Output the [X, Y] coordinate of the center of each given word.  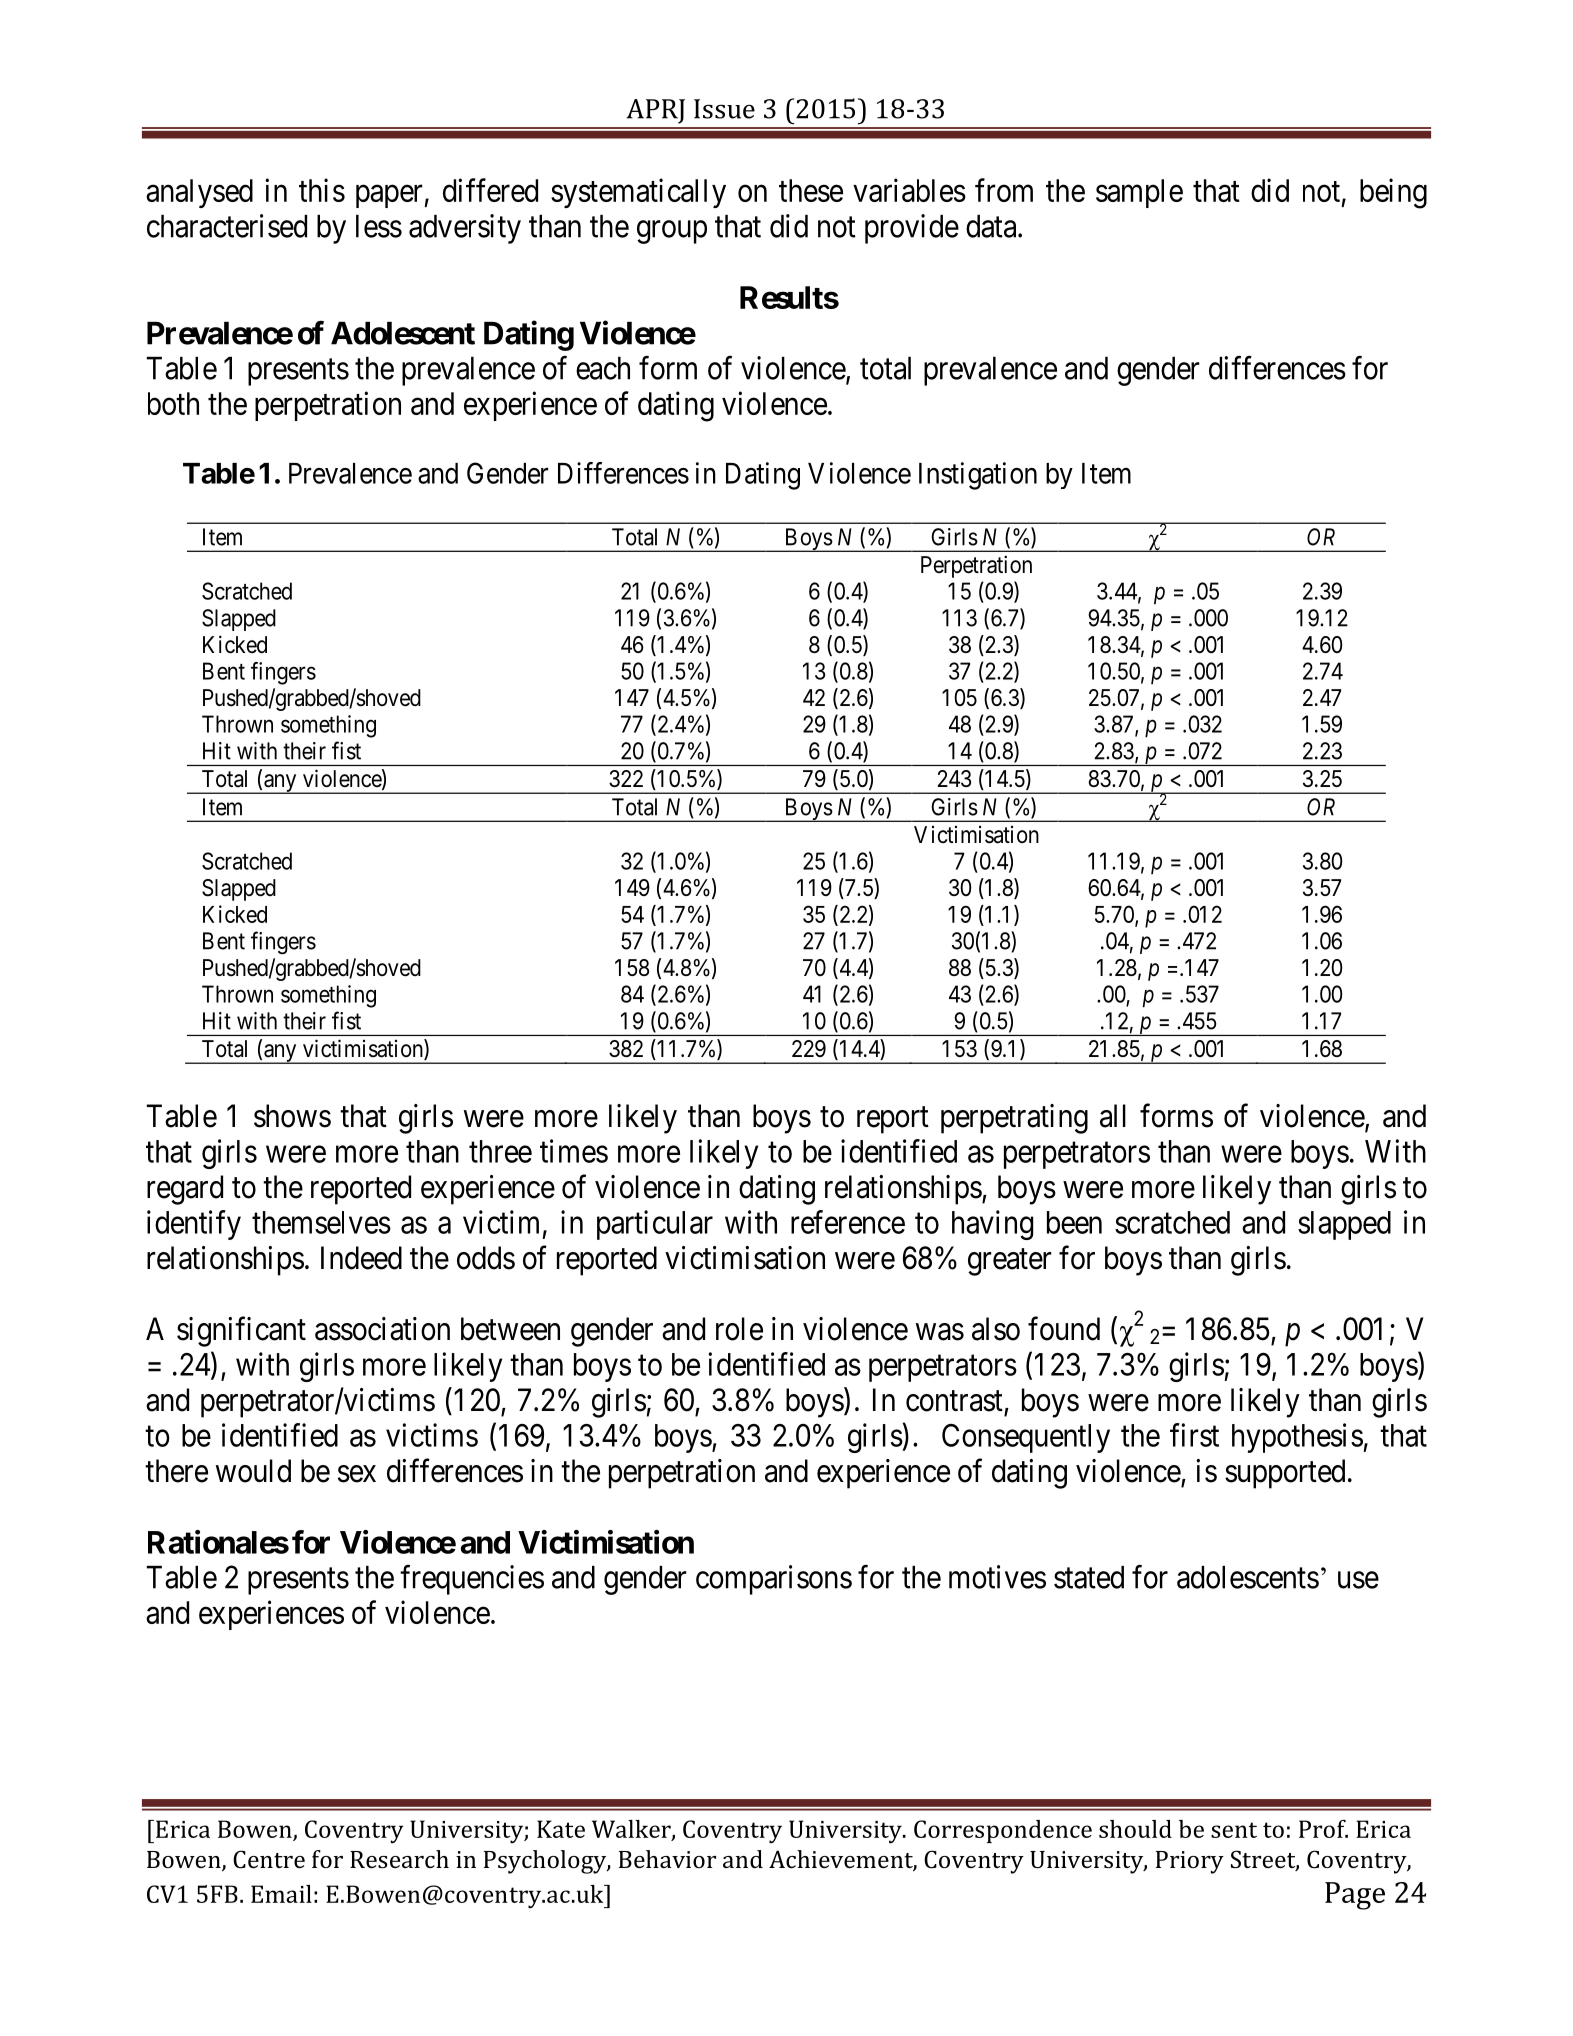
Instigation [978, 476]
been [1074, 1222]
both [173, 403]
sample [1139, 193]
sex [357, 1474]
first [1194, 1435]
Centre [269, 1859]
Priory [1190, 1862]
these [811, 190]
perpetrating [1014, 1119]
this [322, 190]
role [739, 1329]
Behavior [667, 1859]
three [500, 1151]
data [992, 226]
